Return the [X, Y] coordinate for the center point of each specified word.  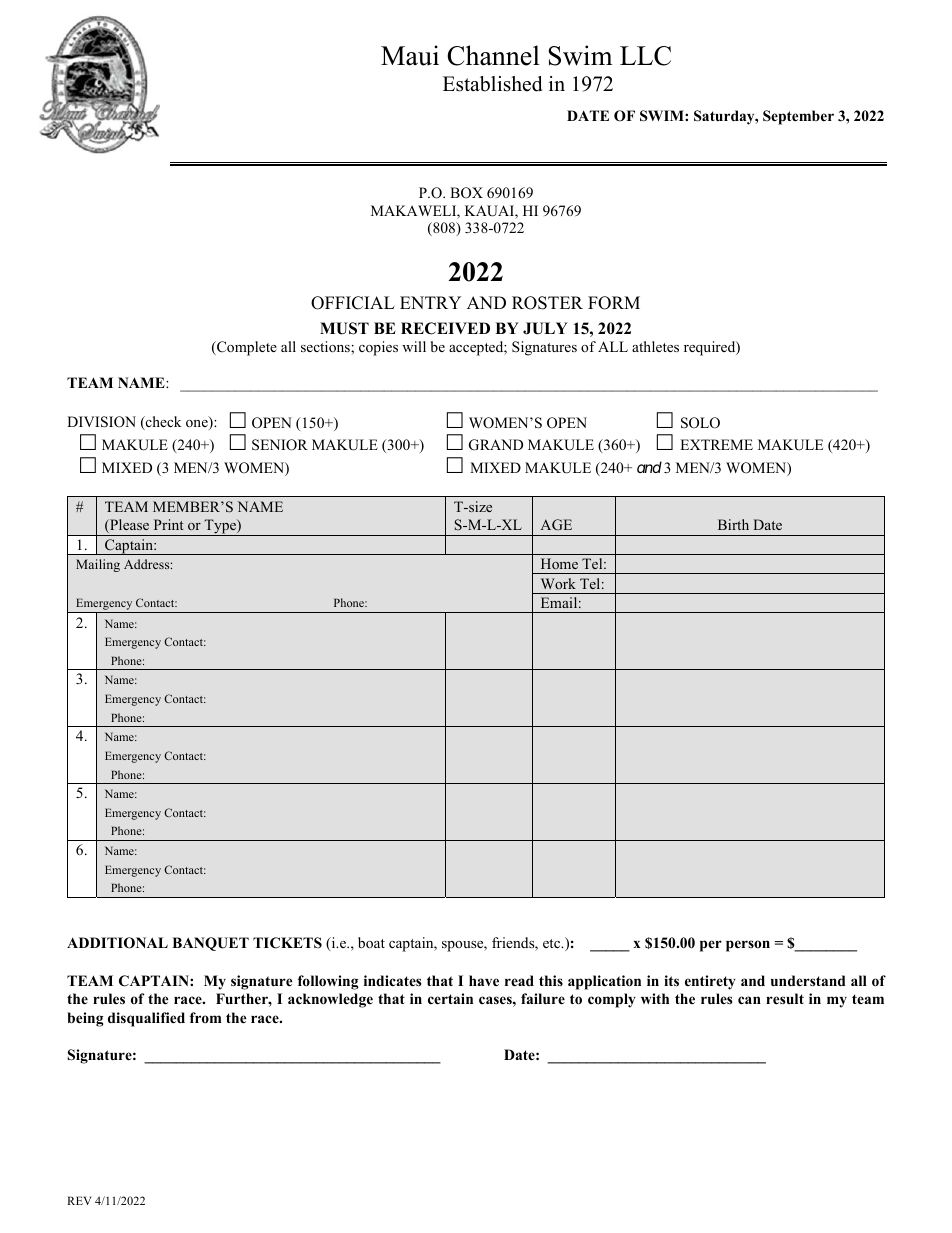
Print [168, 524]
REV [79, 1200]
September [798, 117]
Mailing [98, 565]
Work [558, 583]
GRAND [496, 445]
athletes [655, 346]
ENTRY [430, 302]
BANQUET [210, 944]
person [748, 946]
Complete [246, 348]
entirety [710, 982]
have [484, 980]
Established [492, 84]
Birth [733, 524]
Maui [410, 55]
